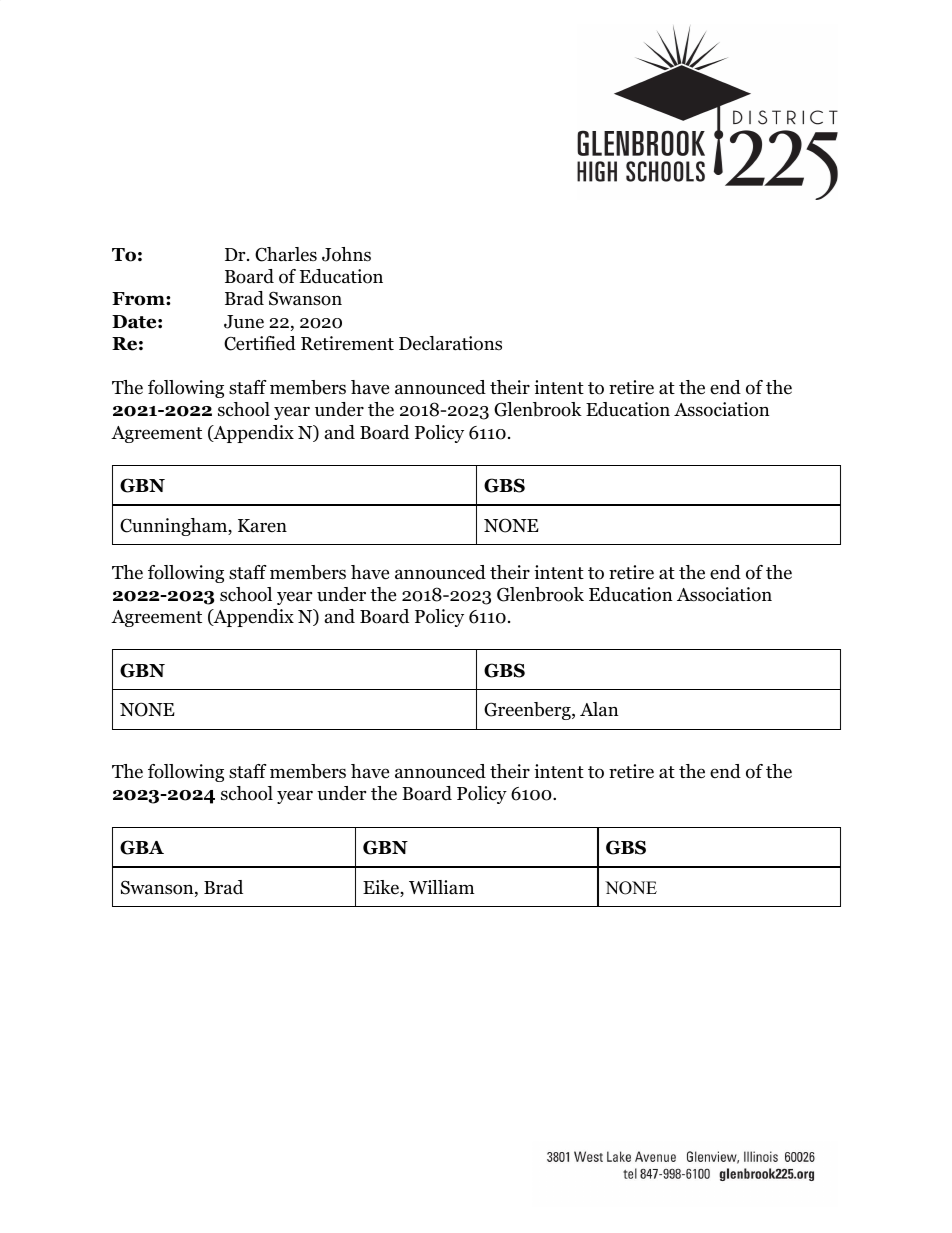 This screenshot has width=952, height=1233. Describe the element at coordinates (139, 299) in the screenshot. I see `From` at that location.
